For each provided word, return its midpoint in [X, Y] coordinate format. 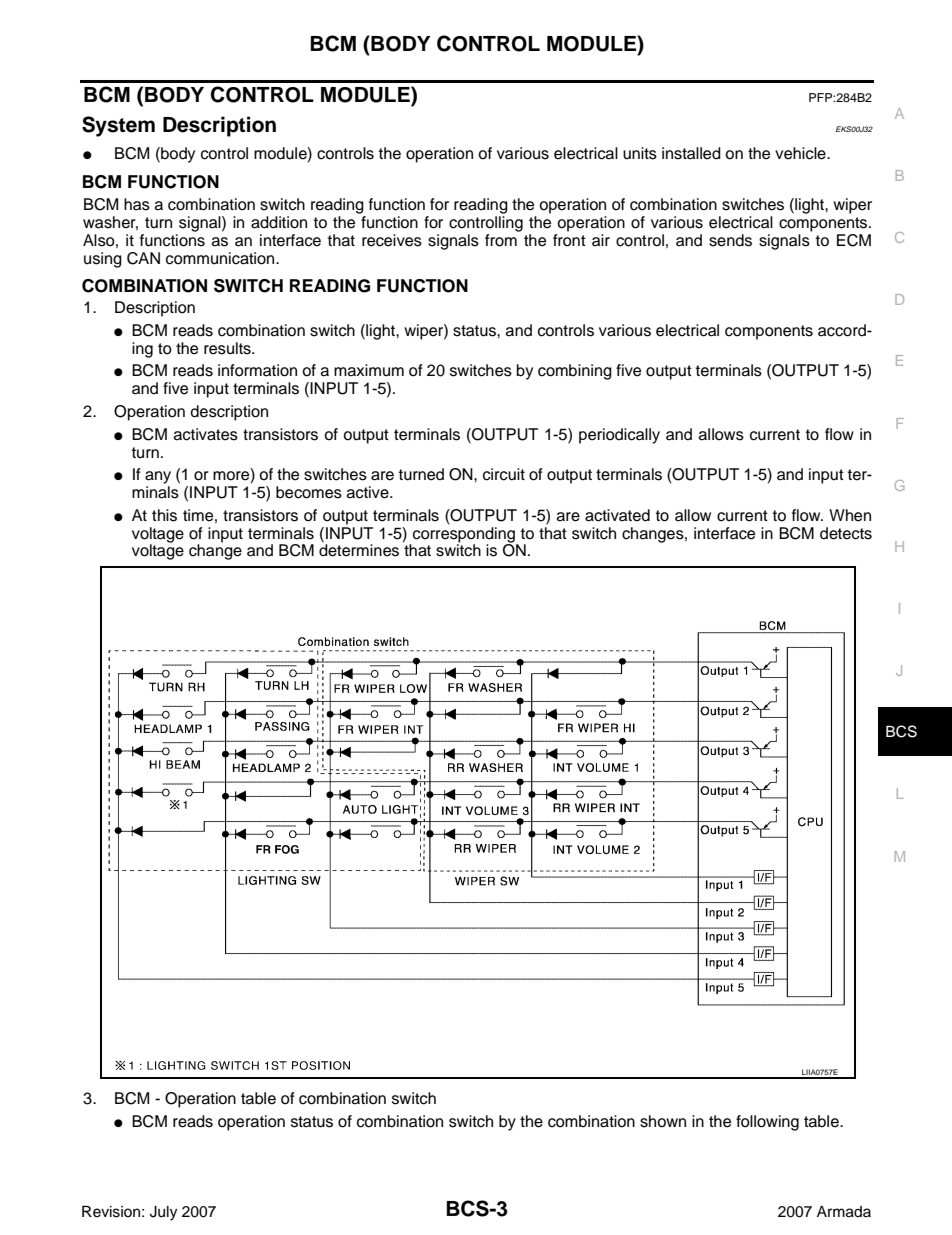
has [137, 204]
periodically [619, 436]
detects [846, 533]
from [501, 240]
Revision [111, 1212]
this [164, 515]
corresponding [465, 534]
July [163, 1213]
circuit [504, 474]
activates [206, 434]
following [767, 1123]
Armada [844, 1212]
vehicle [801, 153]
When [850, 515]
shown [663, 1121]
